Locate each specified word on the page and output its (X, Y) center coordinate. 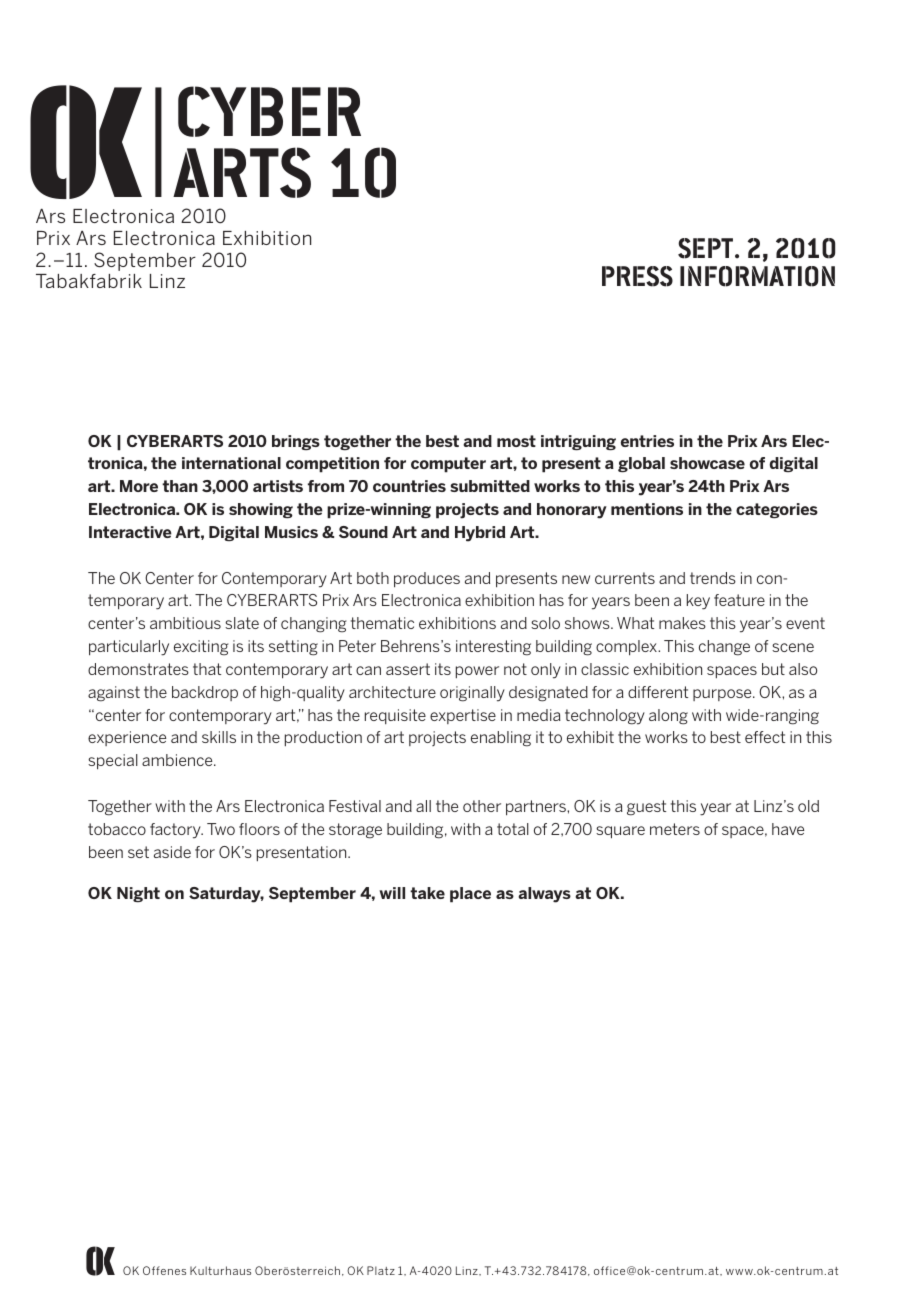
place (470, 895)
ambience (178, 760)
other (482, 806)
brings (296, 442)
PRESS (637, 276)
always (544, 895)
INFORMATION (757, 276)
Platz (381, 1270)
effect (765, 737)
